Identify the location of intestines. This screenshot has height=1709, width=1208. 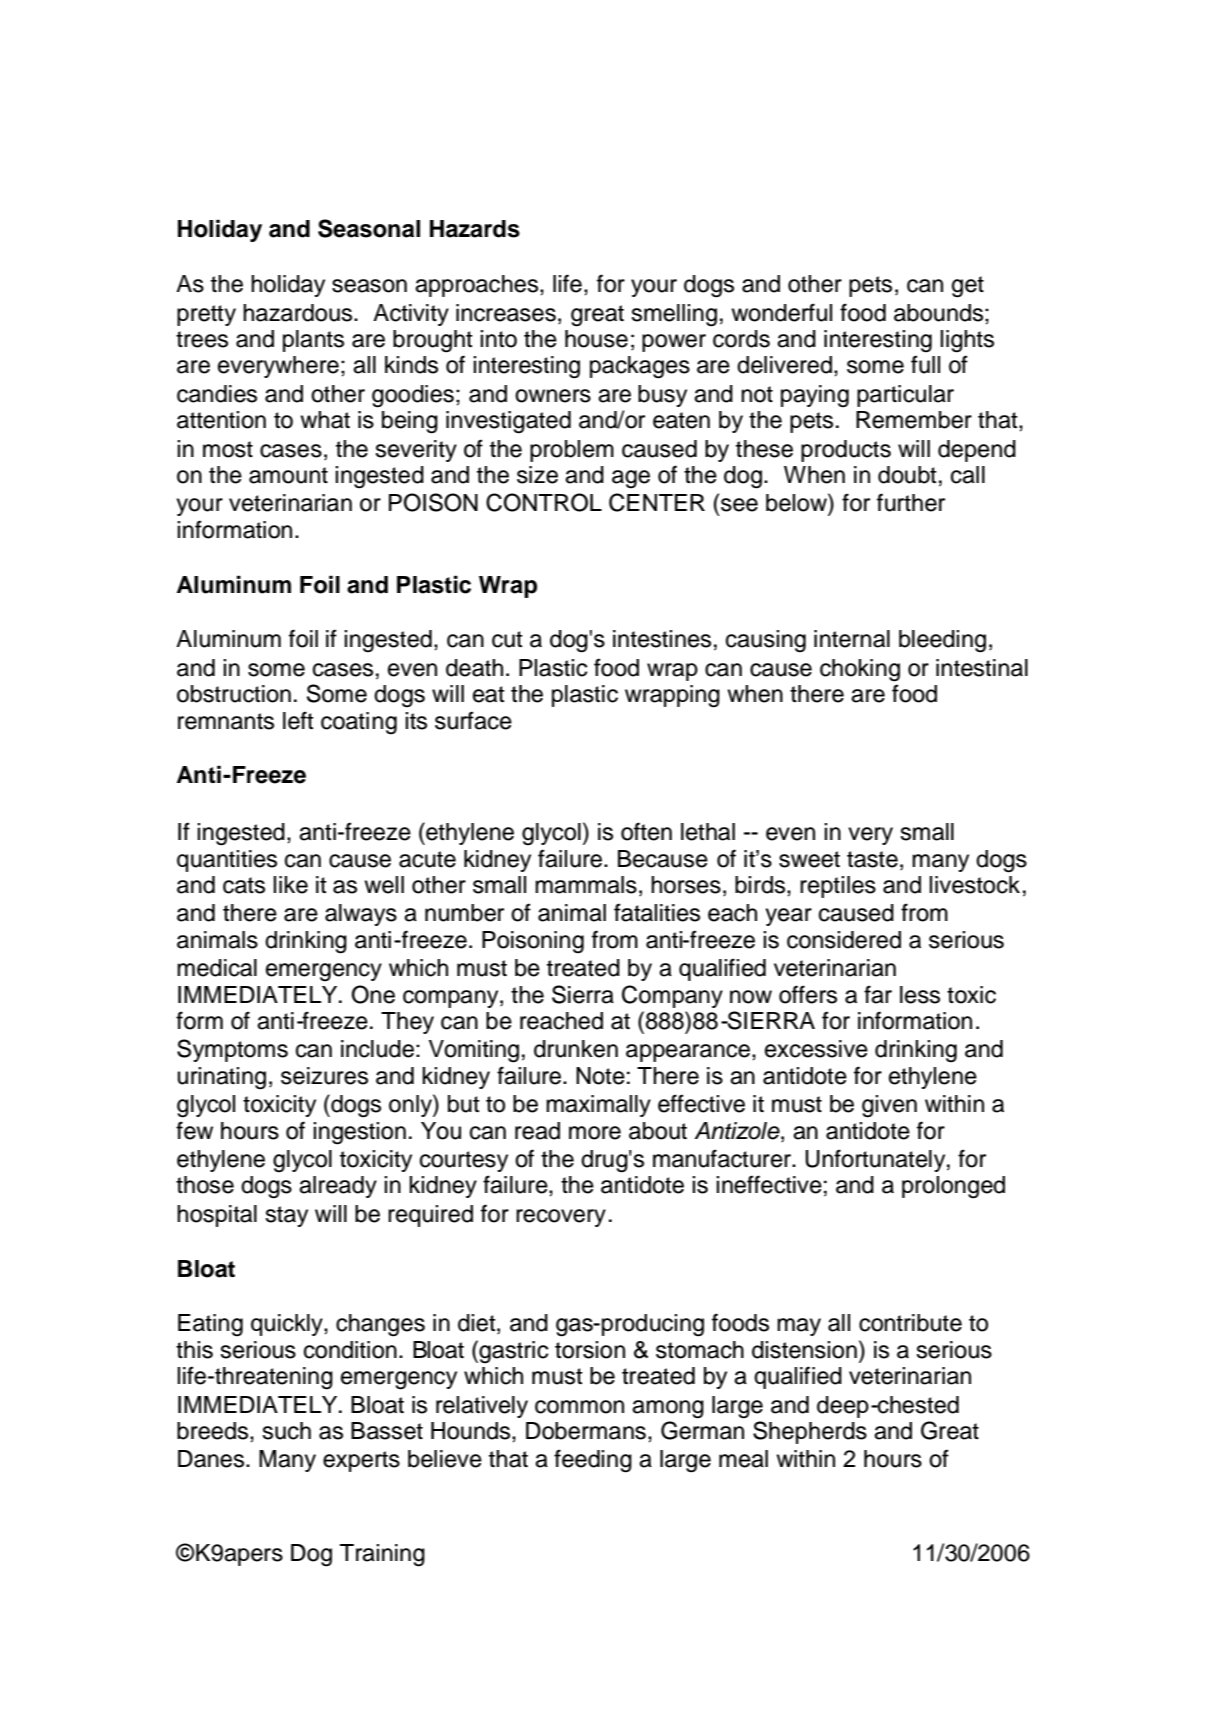
(662, 639).
